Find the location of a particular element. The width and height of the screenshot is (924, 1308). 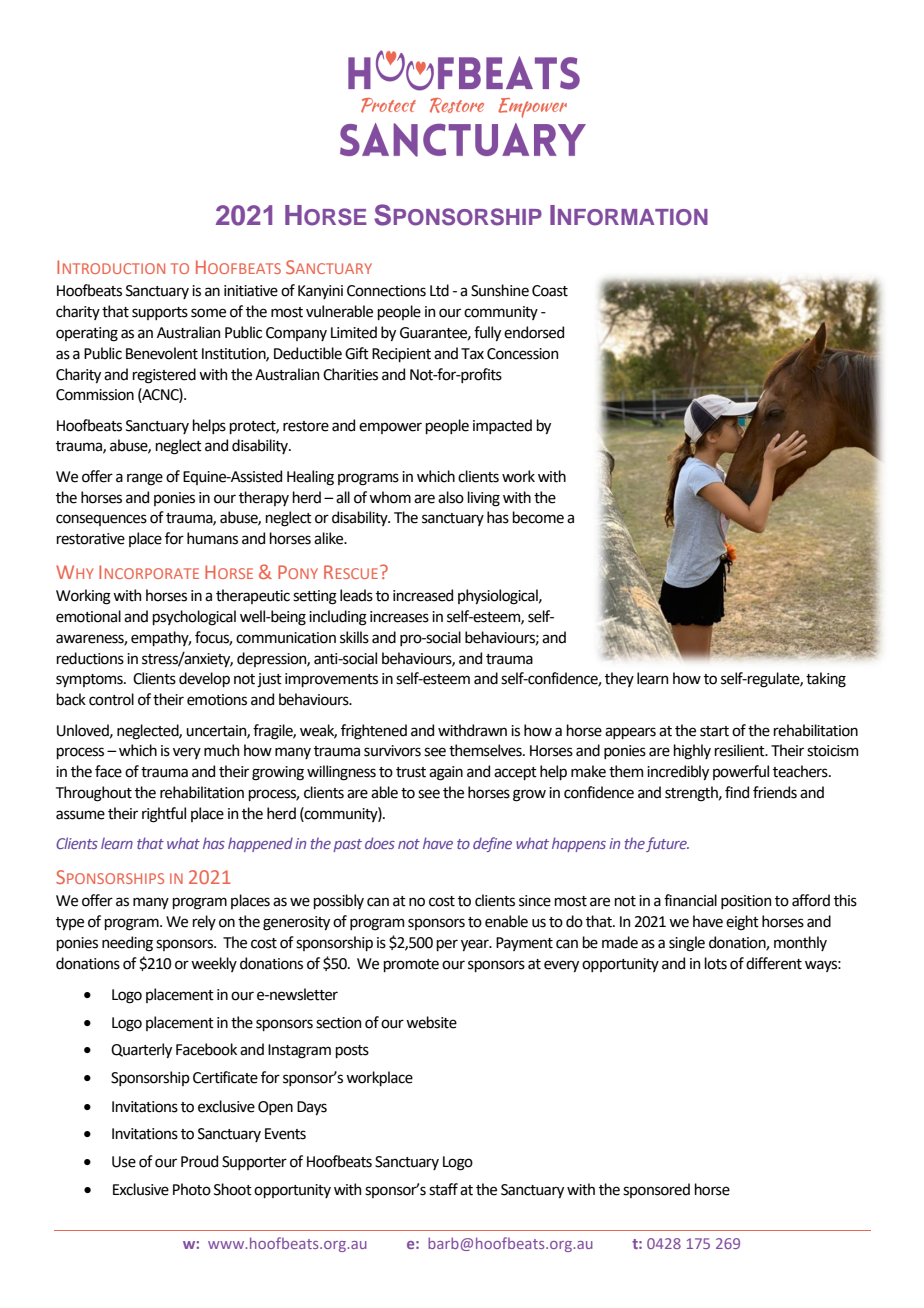

weekly is located at coordinates (214, 964).
